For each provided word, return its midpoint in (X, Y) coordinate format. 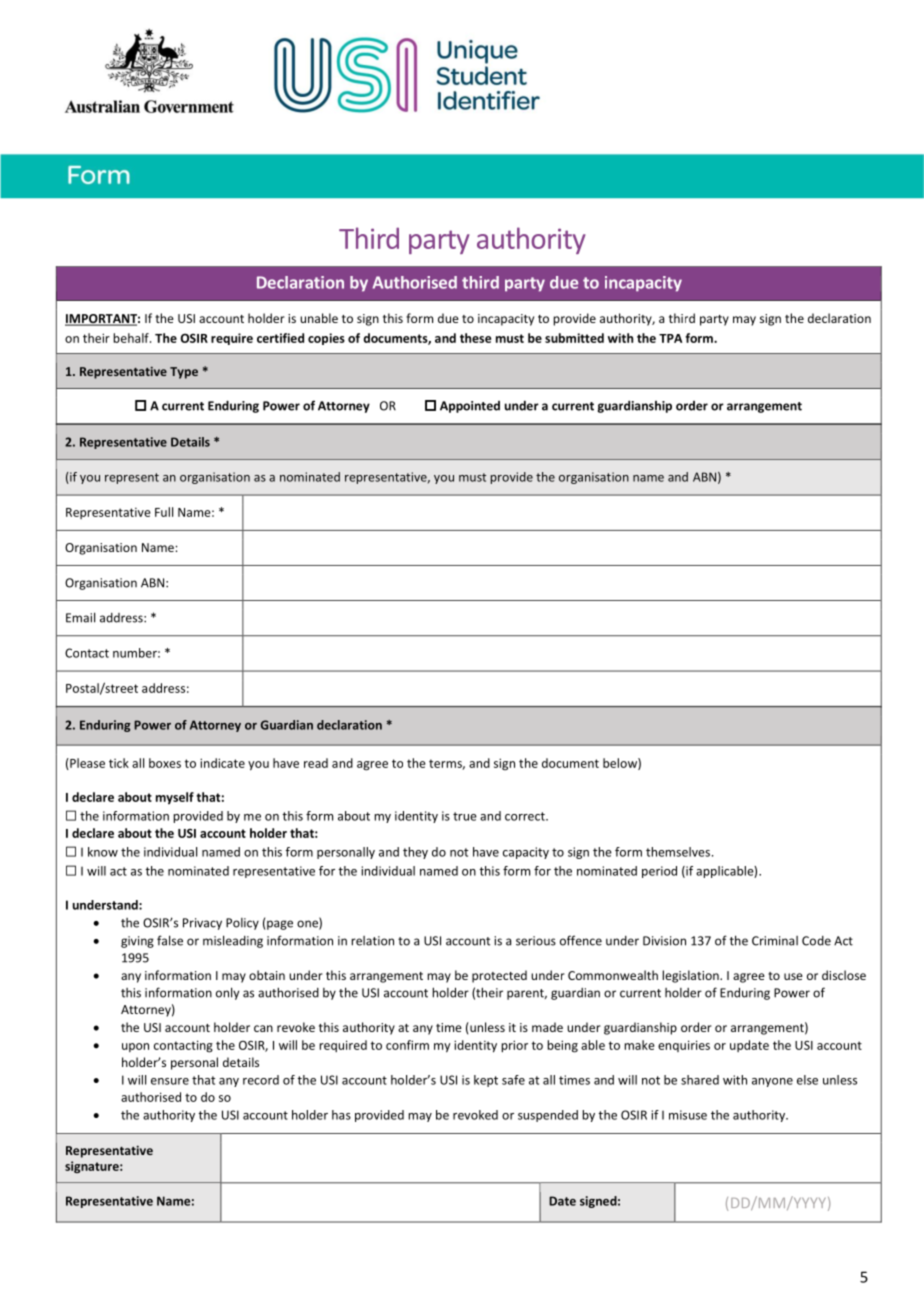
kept (486, 1081)
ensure (170, 1081)
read (316, 763)
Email (80, 617)
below (621, 764)
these (475, 338)
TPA (670, 338)
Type (184, 373)
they (415, 853)
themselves (678, 852)
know (103, 852)
